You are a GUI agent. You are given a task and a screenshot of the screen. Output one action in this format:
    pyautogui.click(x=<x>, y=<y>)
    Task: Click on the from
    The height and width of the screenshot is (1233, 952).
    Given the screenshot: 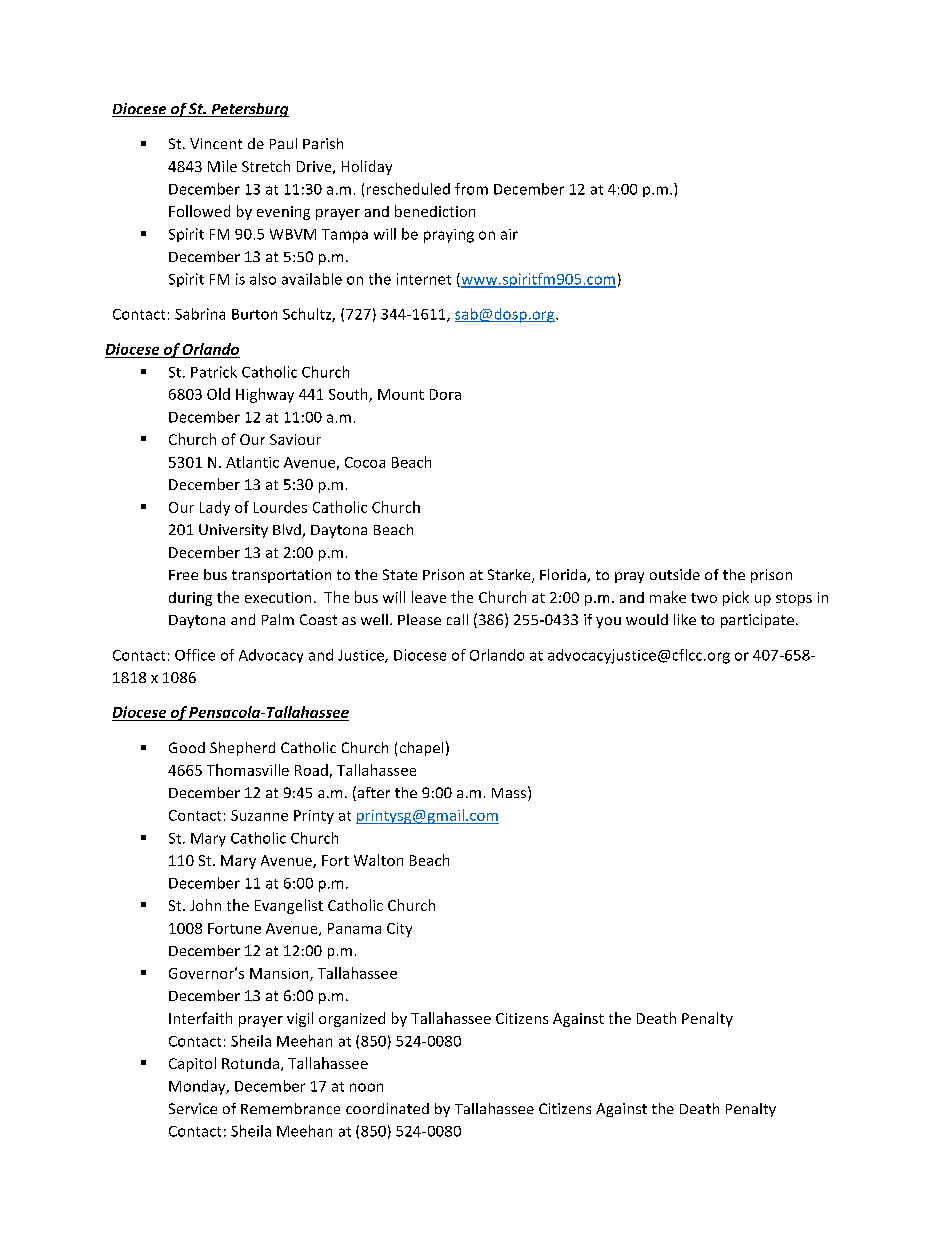 What is the action you would take?
    pyautogui.click(x=471, y=189)
